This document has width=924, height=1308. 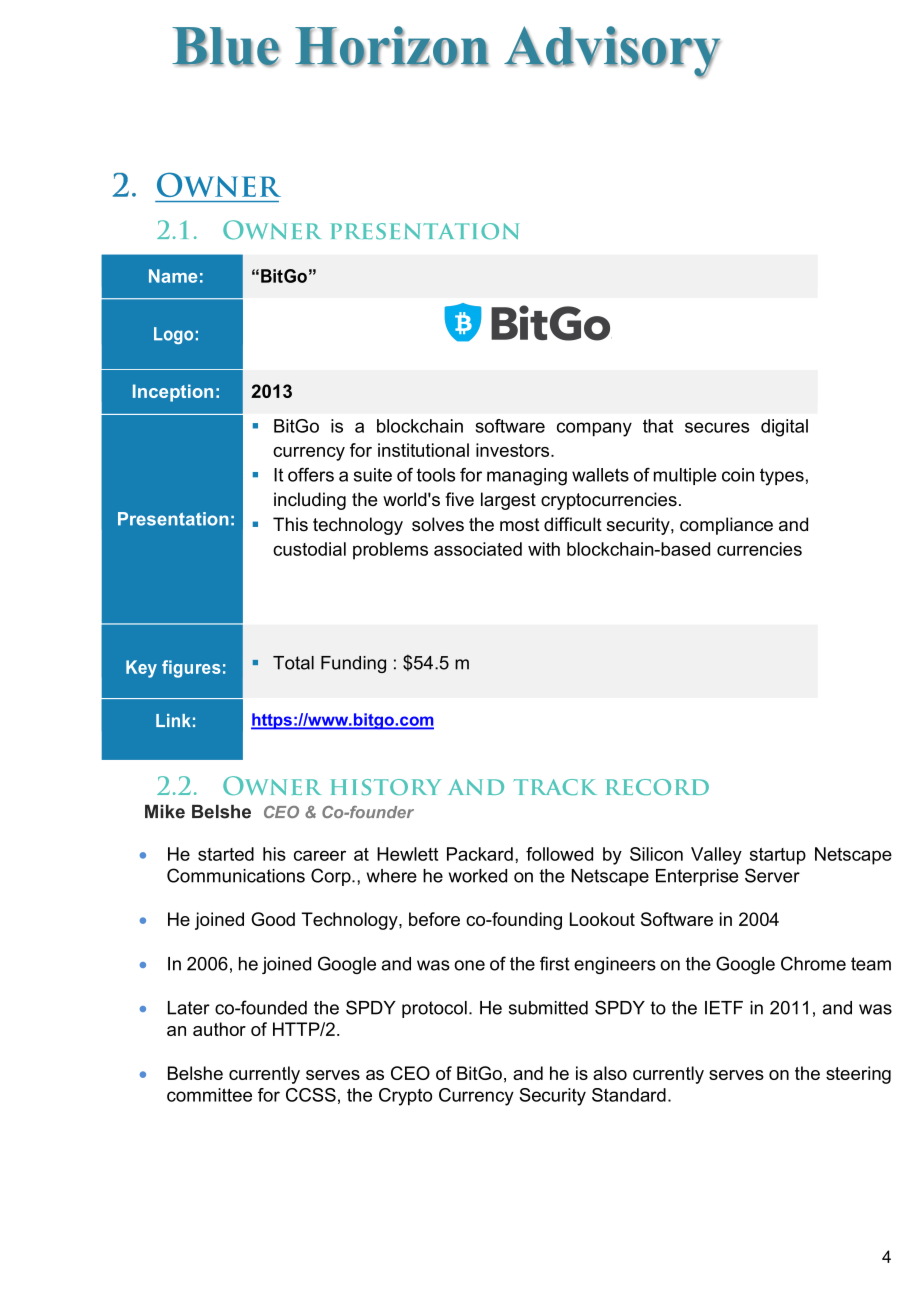 What do you see at coordinates (858, 1075) in the document?
I see `steering` at bounding box center [858, 1075].
